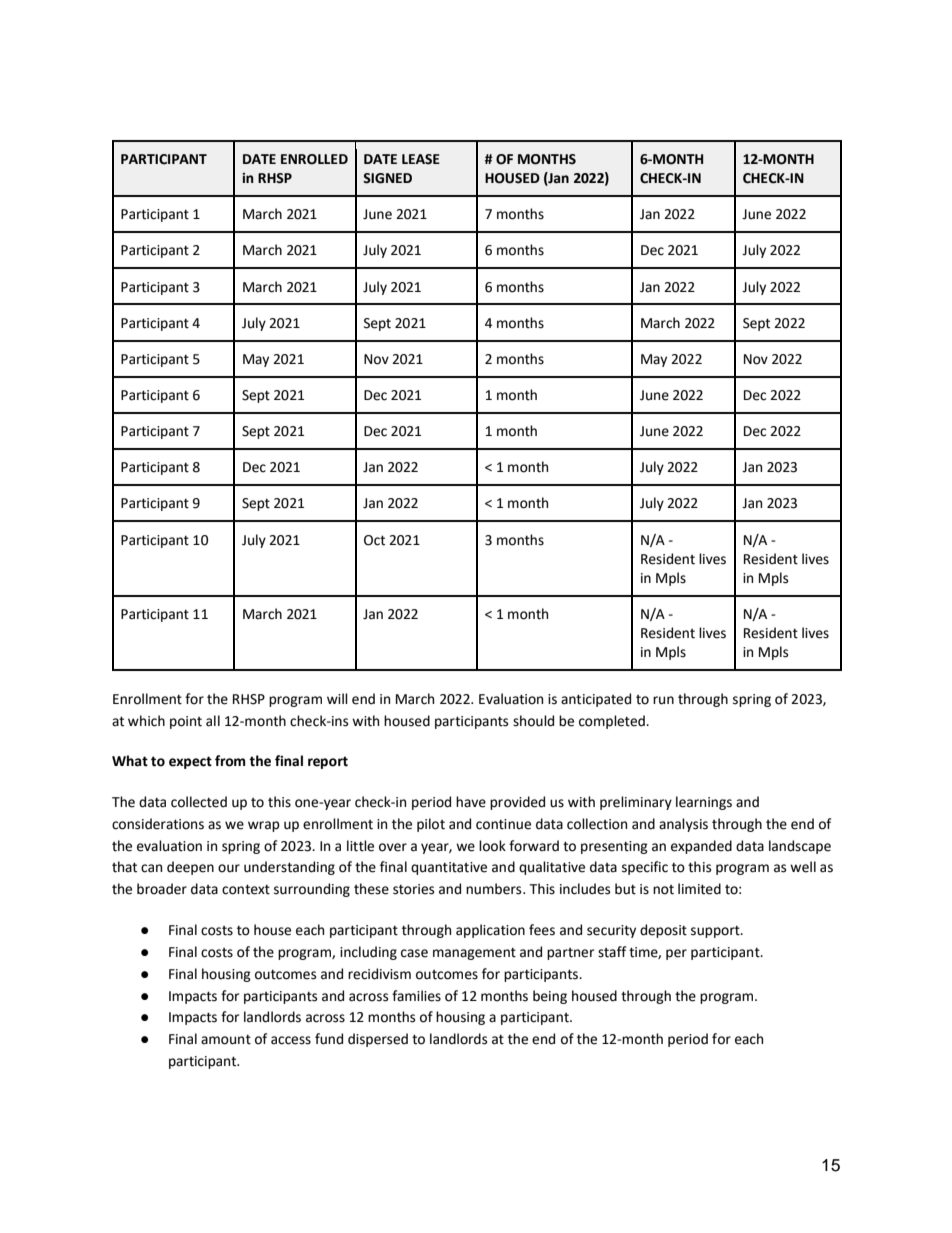  Describe the element at coordinates (387, 178) in the screenshot. I see `SIGNED` at that location.
